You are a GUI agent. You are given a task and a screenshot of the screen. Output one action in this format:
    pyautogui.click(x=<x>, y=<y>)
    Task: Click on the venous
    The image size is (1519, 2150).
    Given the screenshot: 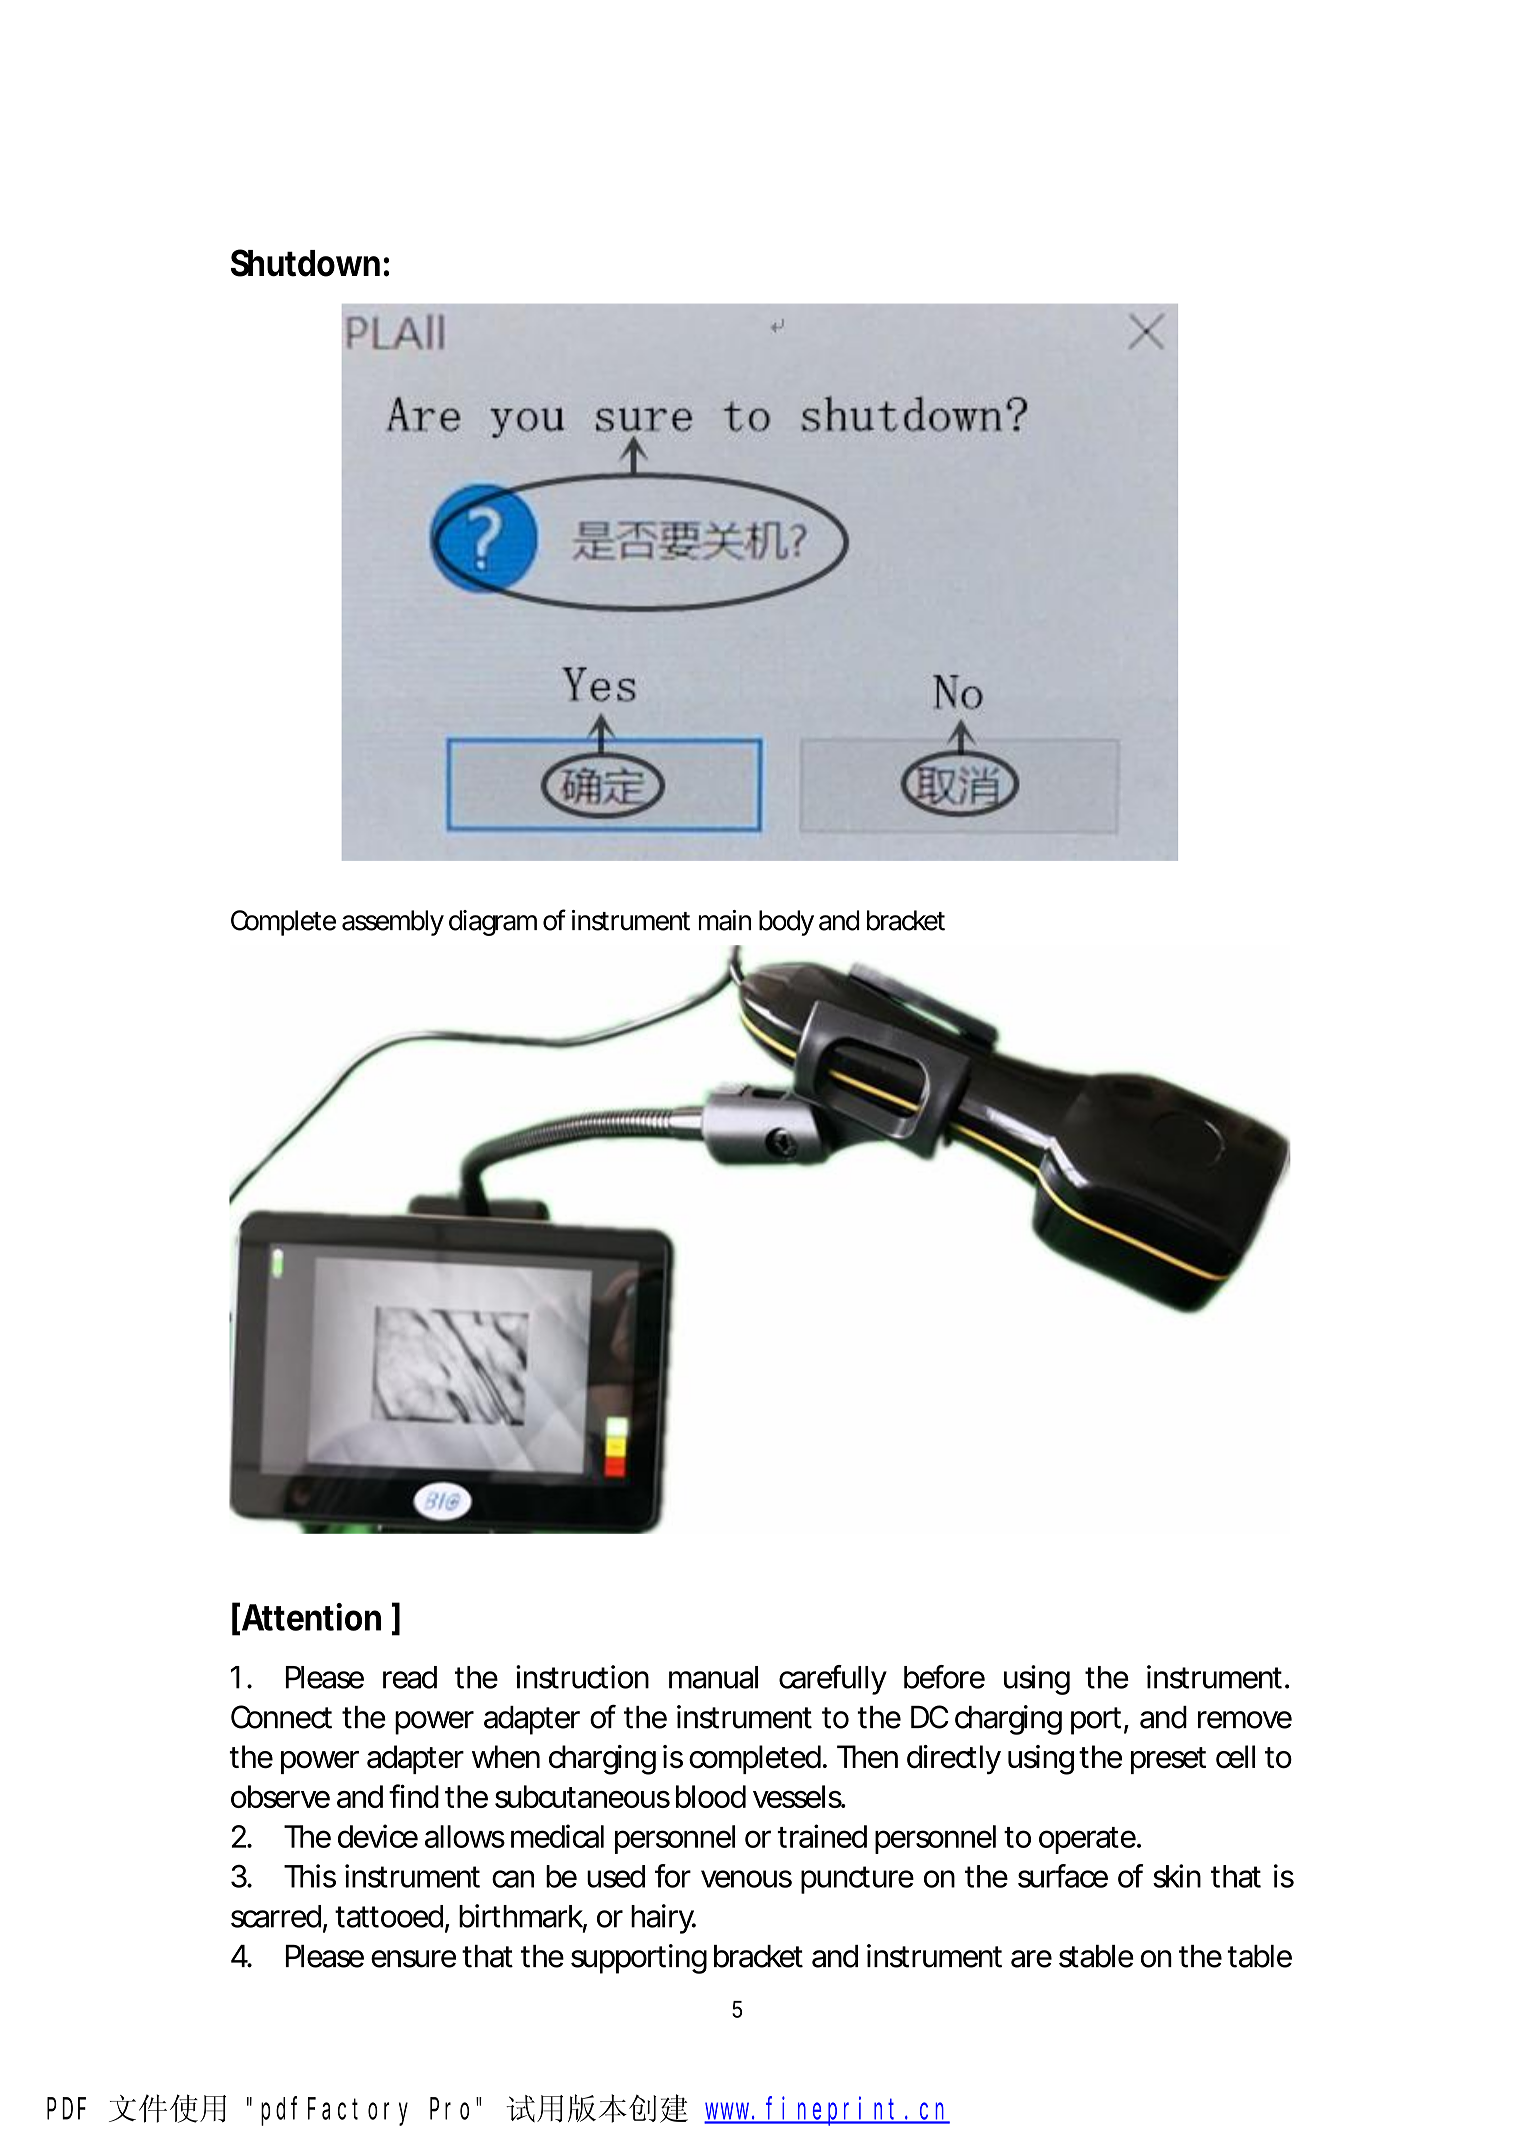 What is the action you would take?
    pyautogui.click(x=746, y=1879)
